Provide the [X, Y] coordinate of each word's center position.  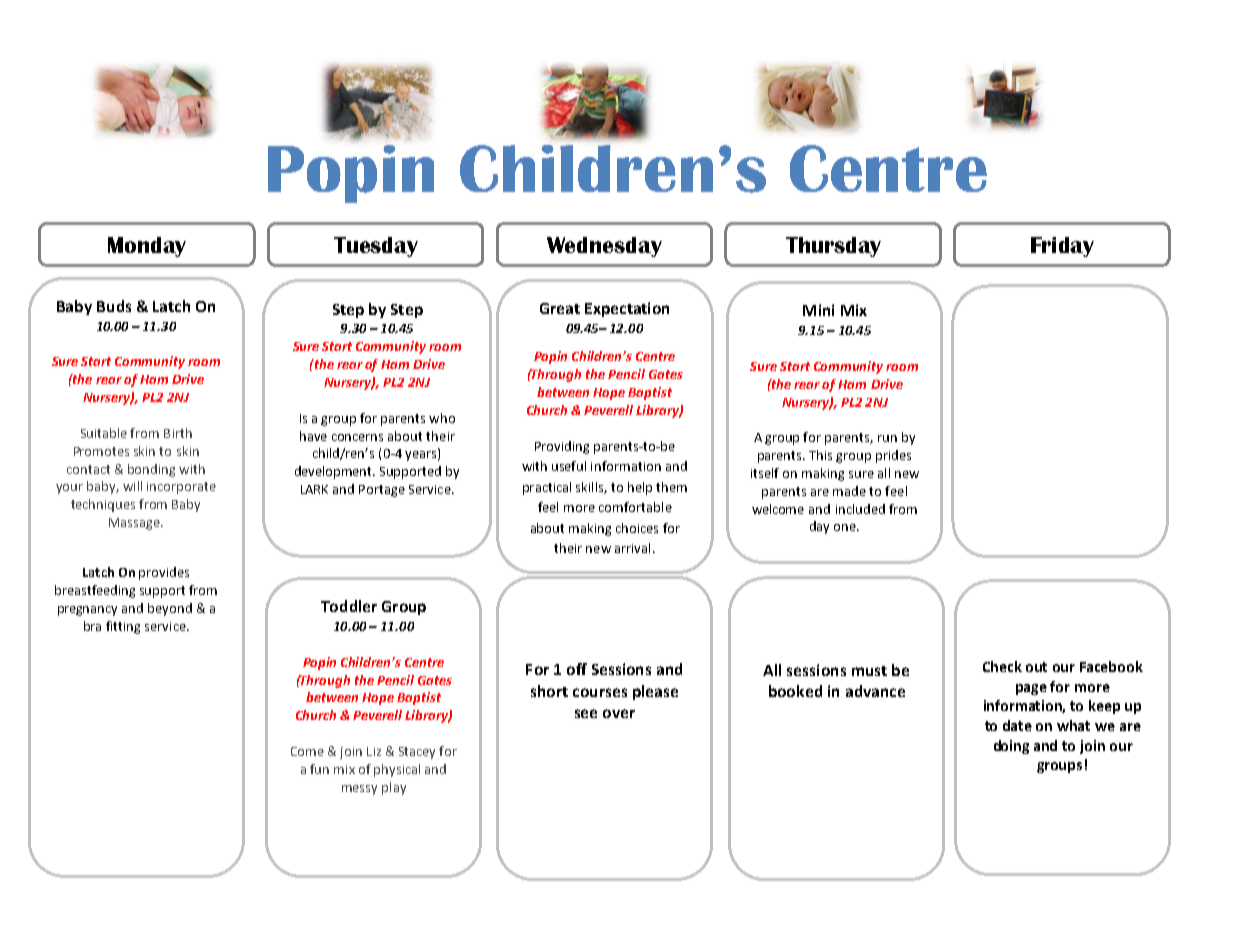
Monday [147, 247]
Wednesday [604, 247]
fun [319, 769]
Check [1002, 666]
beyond [170, 609]
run [887, 438]
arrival [632, 548]
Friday [1062, 247]
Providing [562, 447]
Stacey [417, 753]
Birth [178, 433]
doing [1011, 747]
